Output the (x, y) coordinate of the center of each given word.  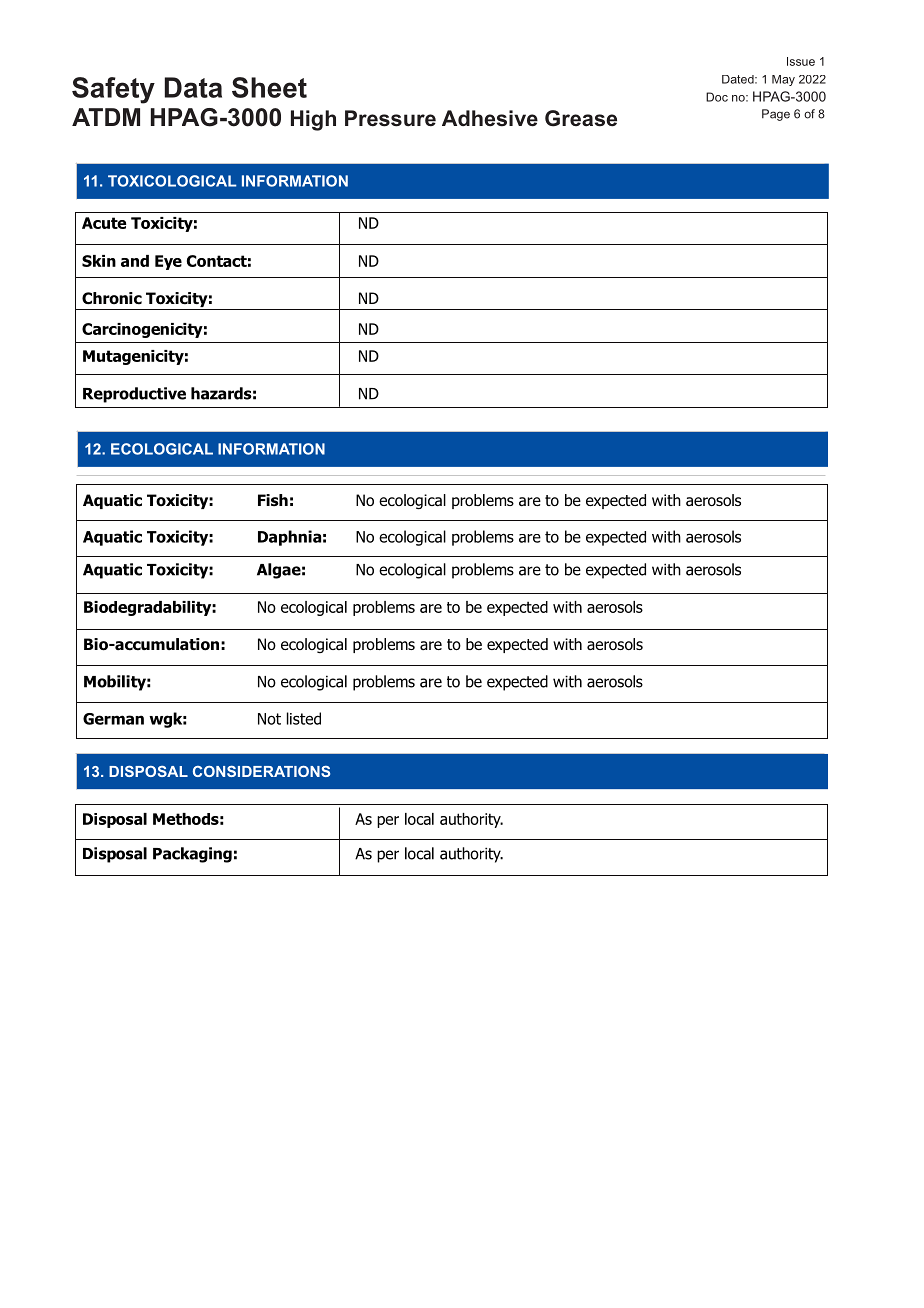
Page (776, 115)
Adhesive (490, 118)
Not (269, 719)
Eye (168, 262)
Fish (273, 500)
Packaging (192, 855)
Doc (717, 97)
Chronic (112, 298)
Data (193, 87)
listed (304, 718)
